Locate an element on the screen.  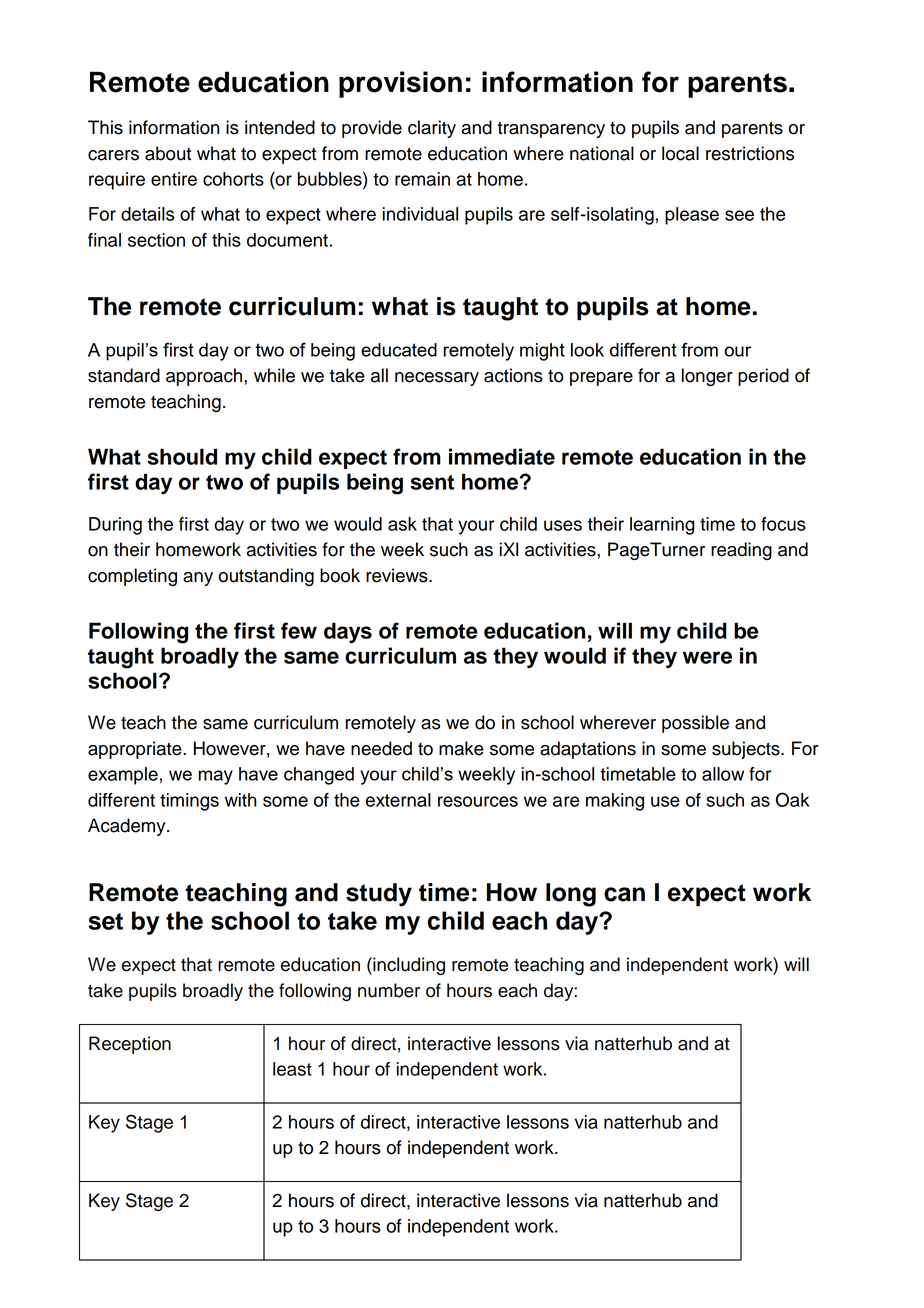
resources is located at coordinates (478, 801).
